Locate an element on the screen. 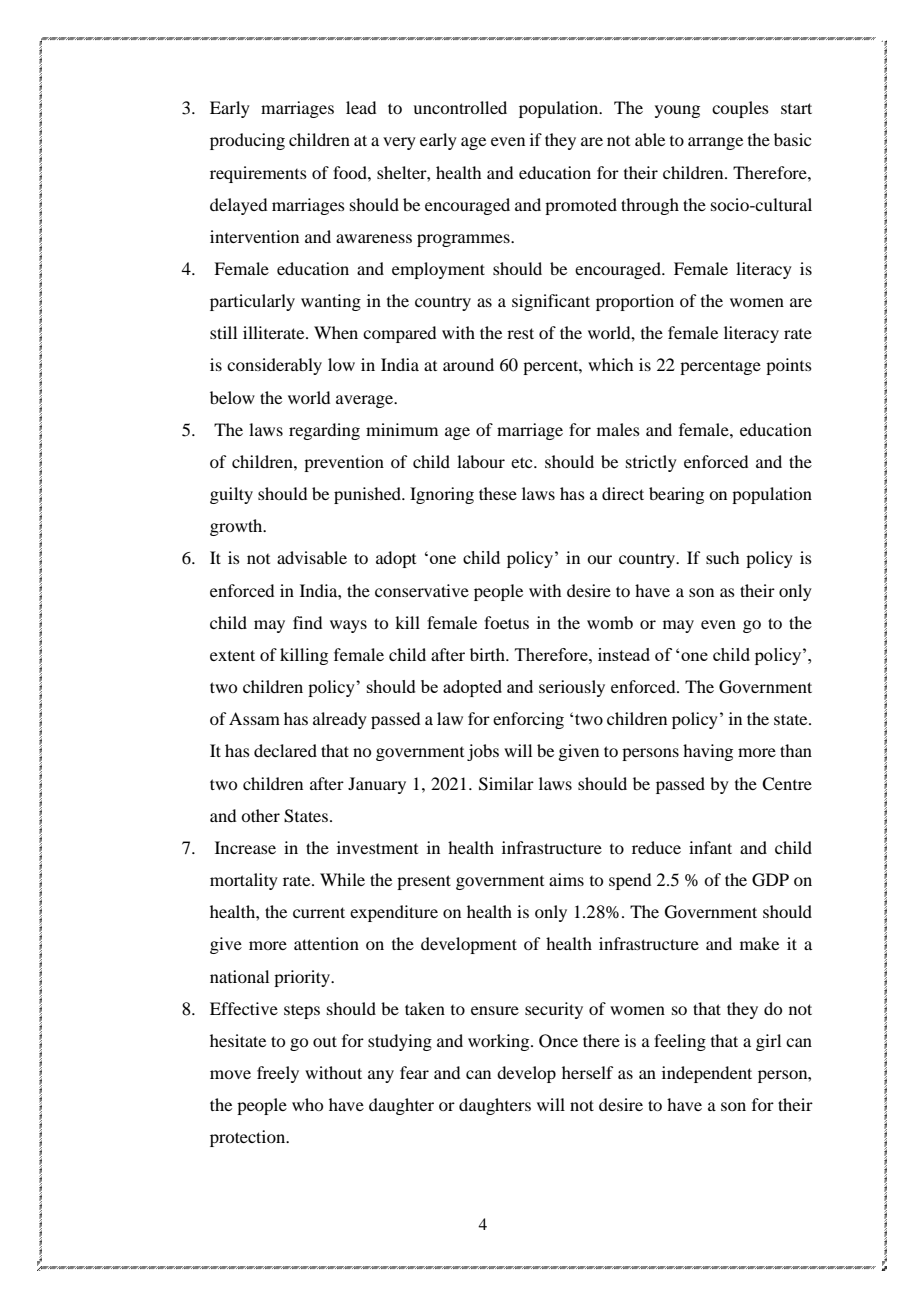 This screenshot has width=924, height=1308. independent is located at coordinates (707, 1074).
